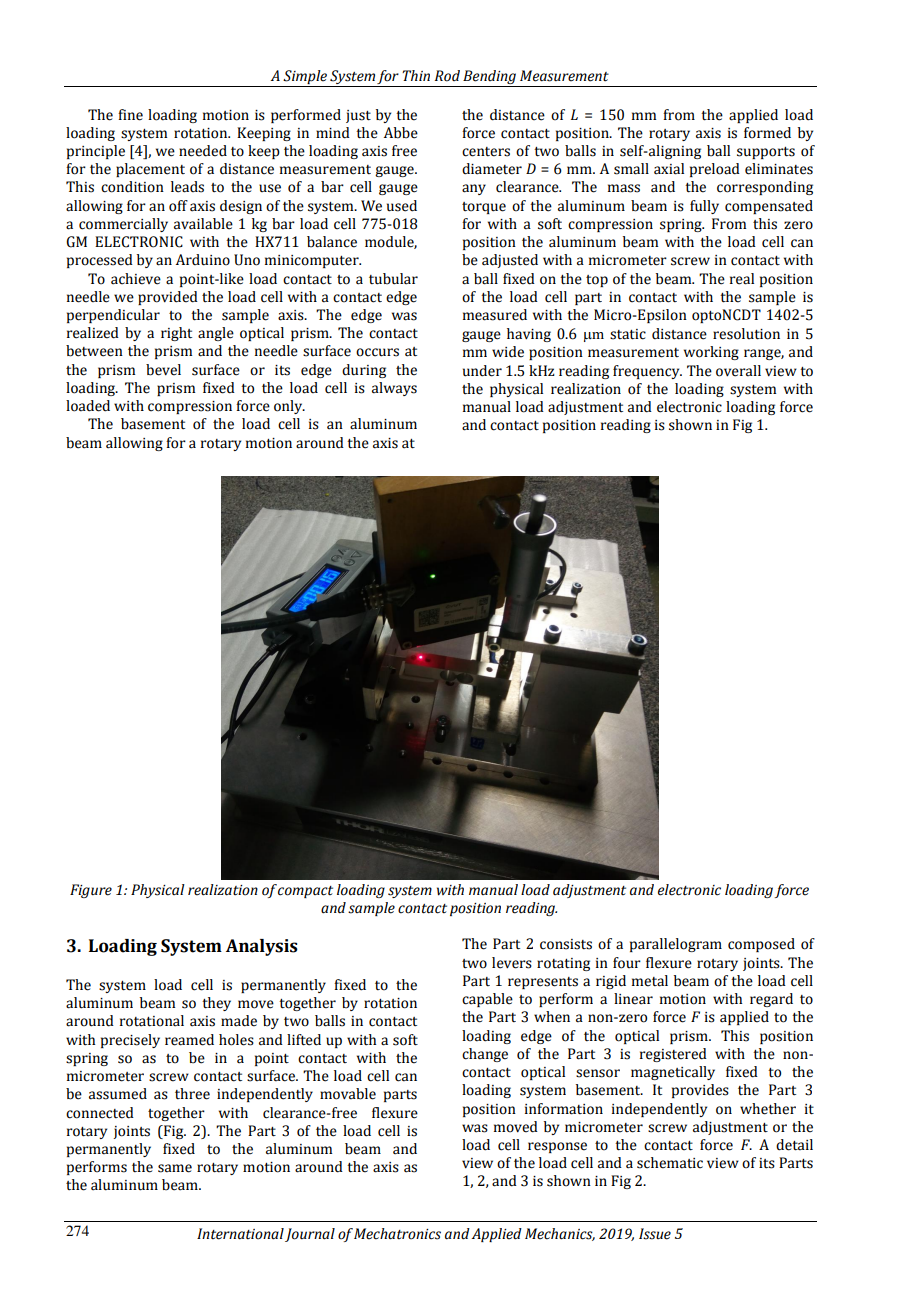 Image resolution: width=924 pixels, height=1308 pixels. Describe the element at coordinates (305, 892) in the document. I see `compact` at that location.
